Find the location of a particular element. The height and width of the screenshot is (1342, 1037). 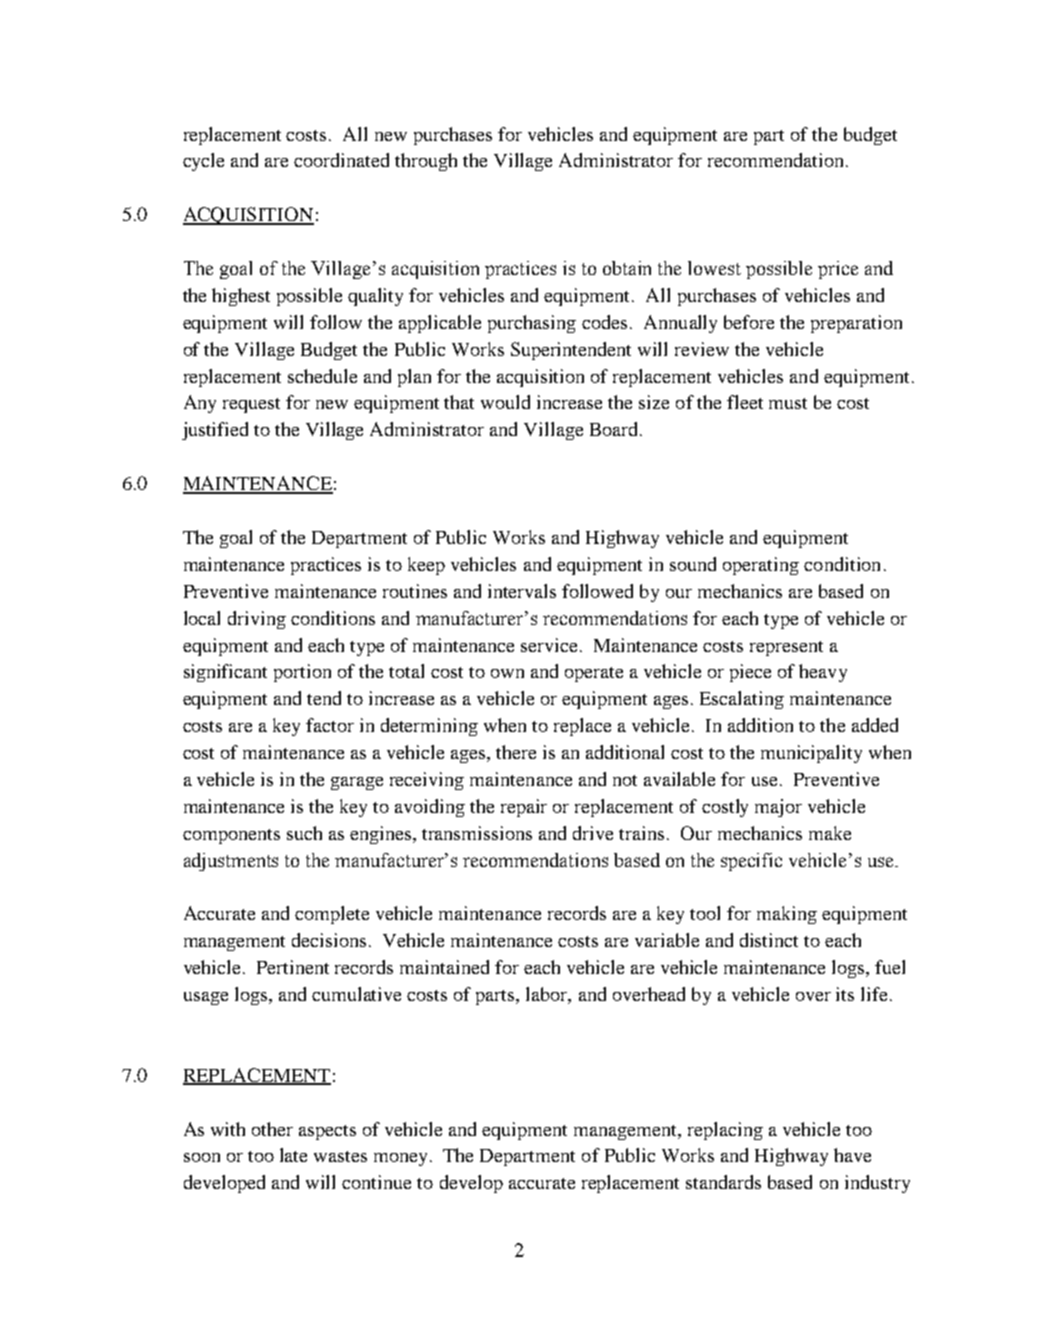

through is located at coordinates (426, 162).
